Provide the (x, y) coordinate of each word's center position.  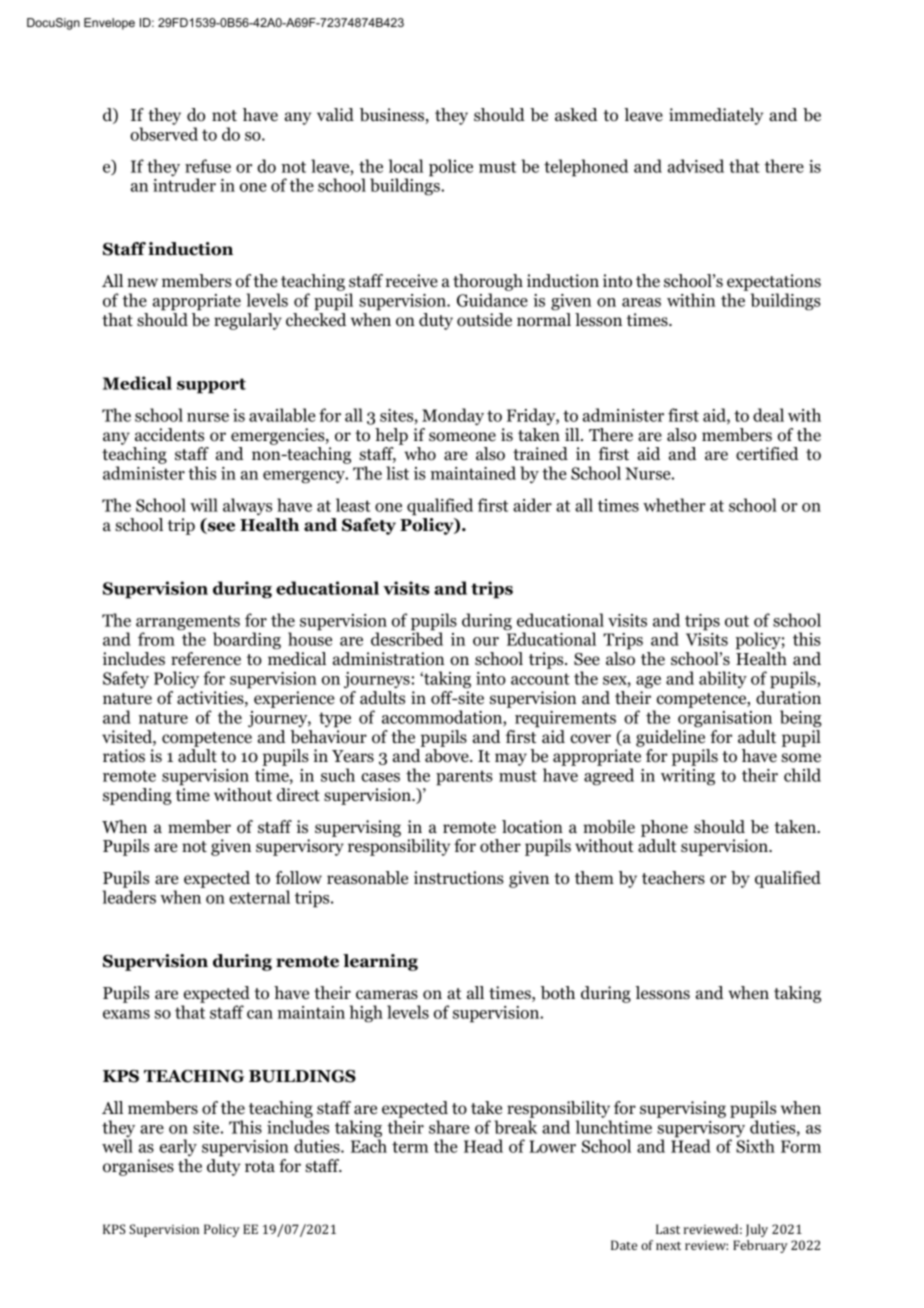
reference (206, 659)
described (407, 639)
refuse (208, 166)
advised (696, 166)
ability (723, 679)
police (451, 168)
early (178, 1147)
